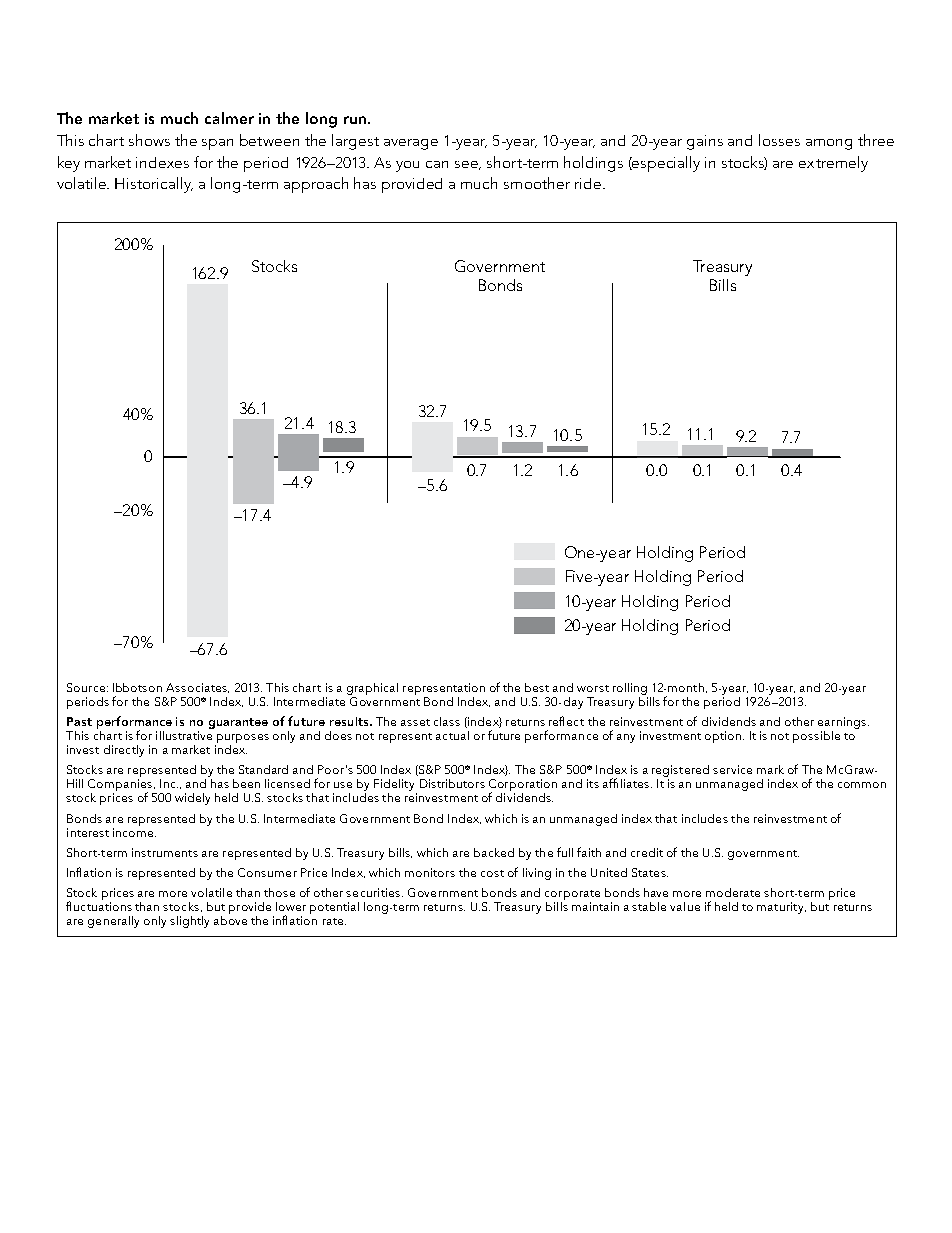 The image size is (952, 1233). Describe the element at coordinates (372, 689) in the page. I see `graphical` at that location.
